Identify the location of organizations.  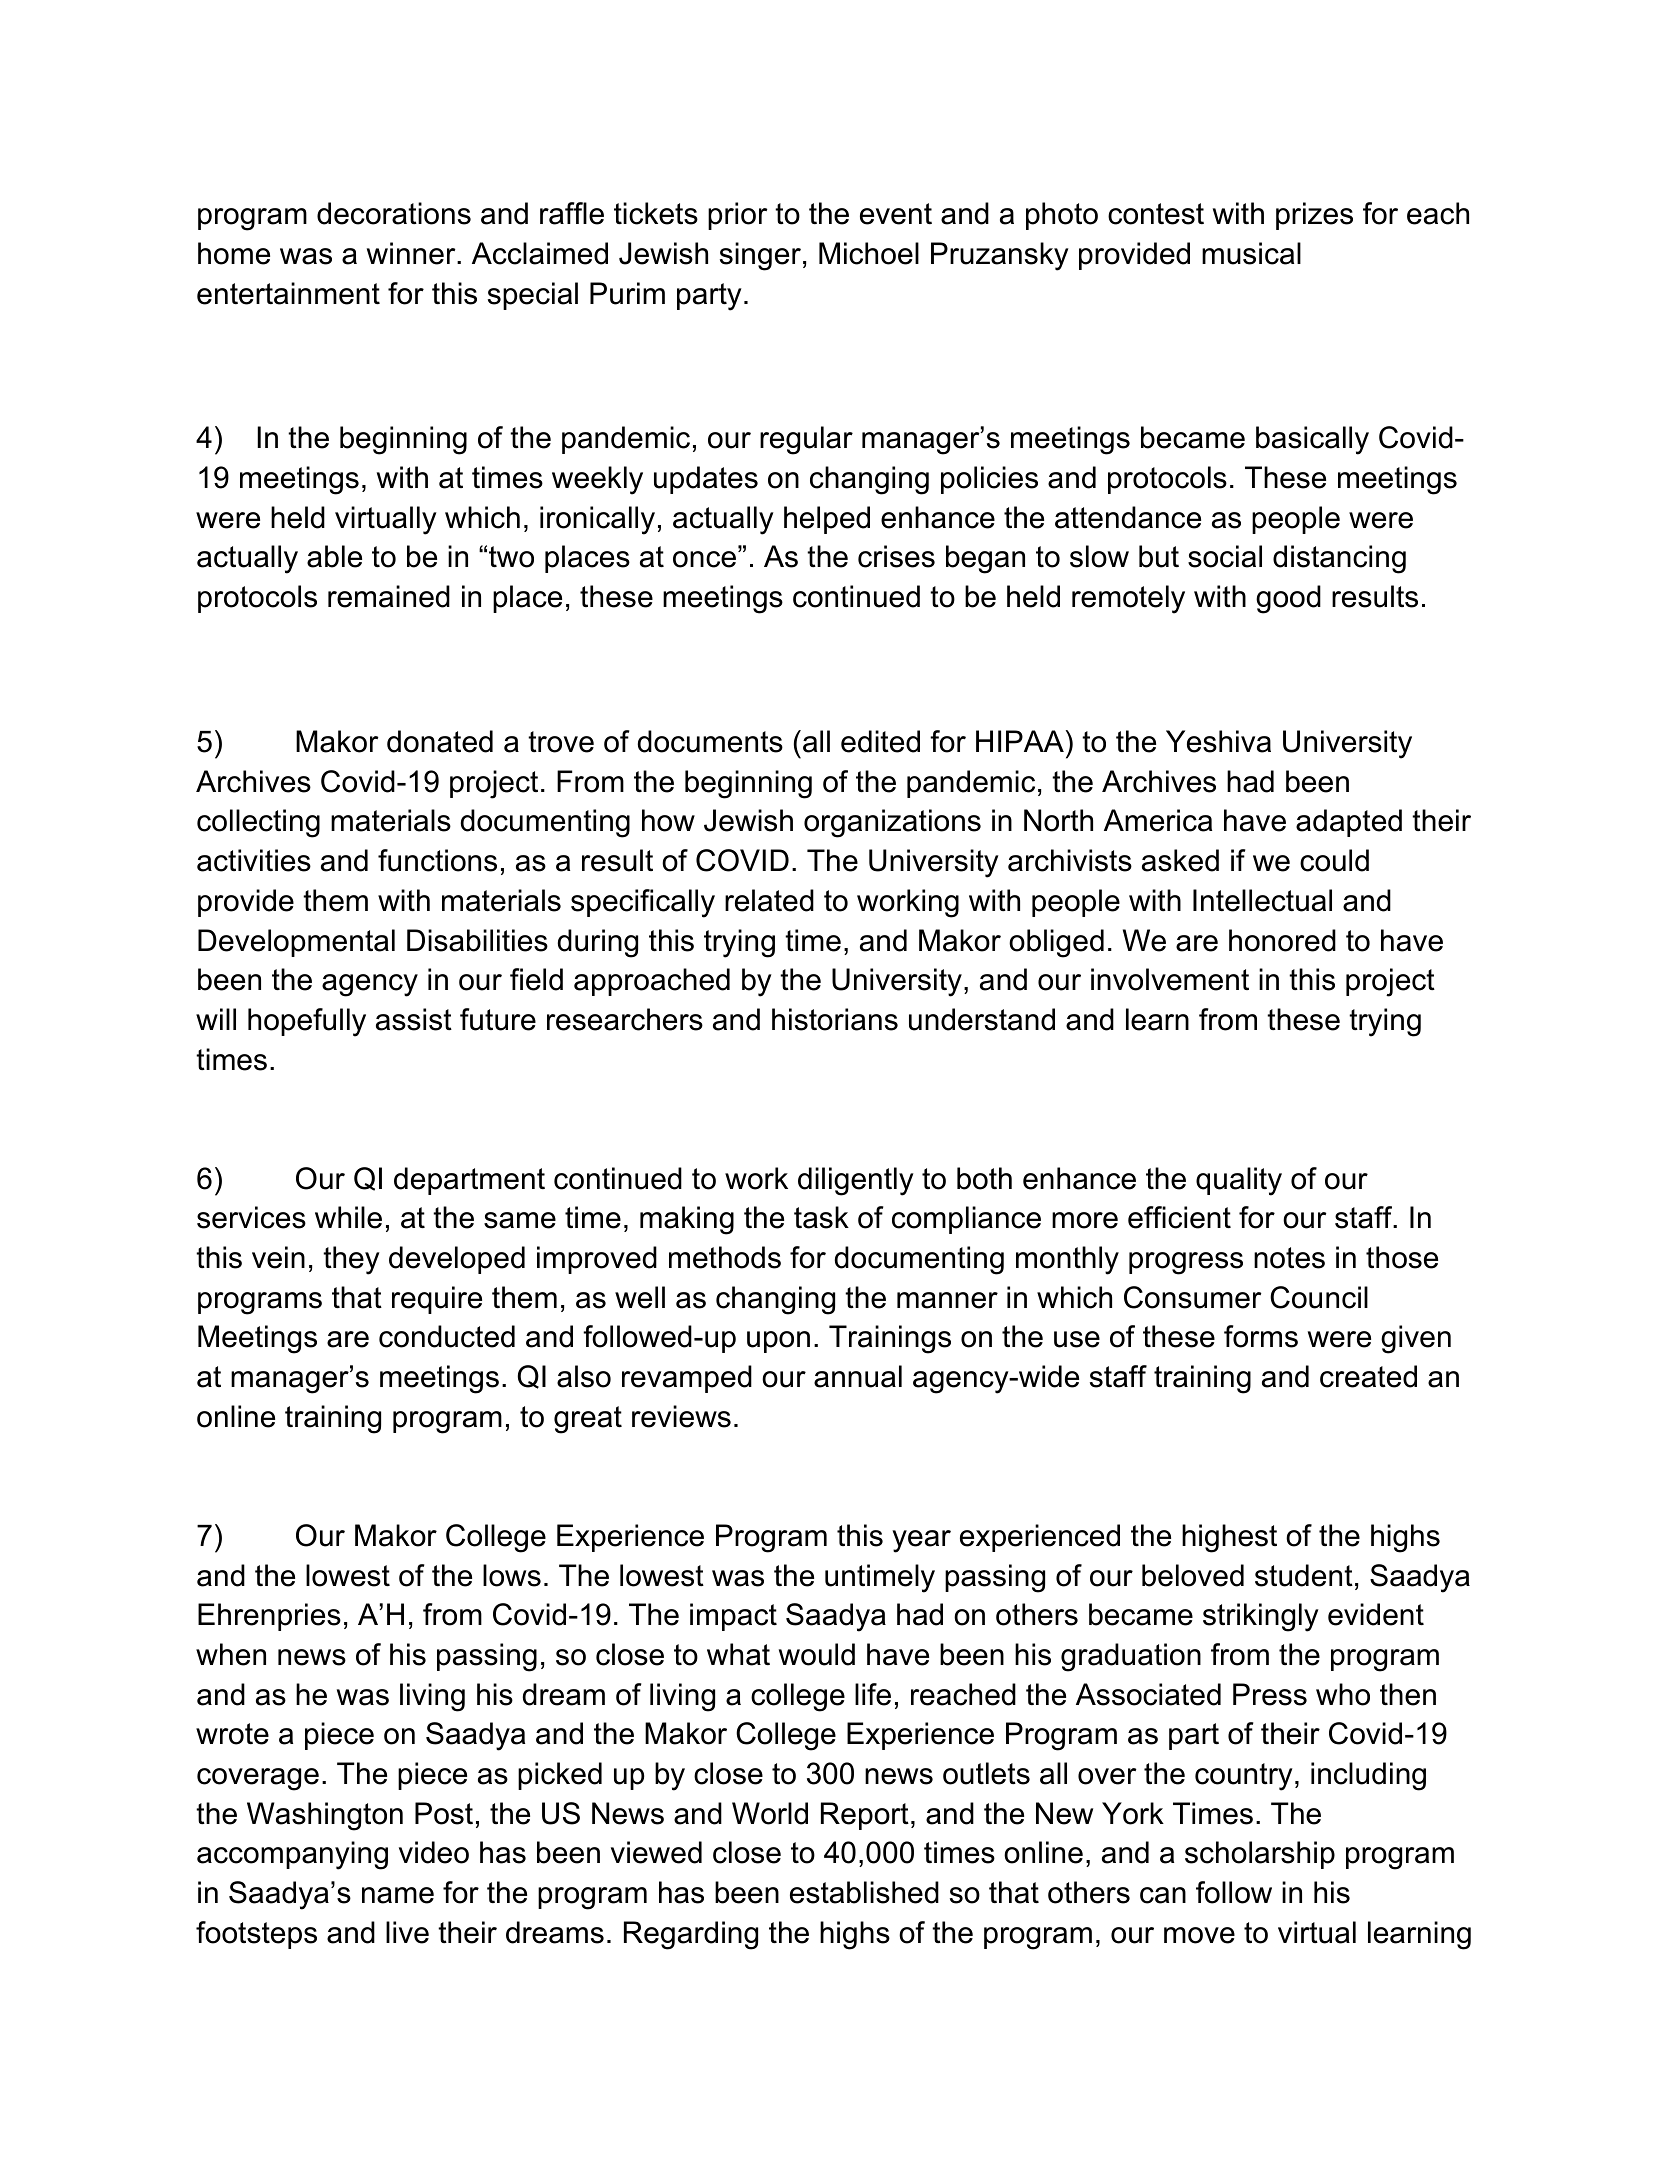
(892, 823).
